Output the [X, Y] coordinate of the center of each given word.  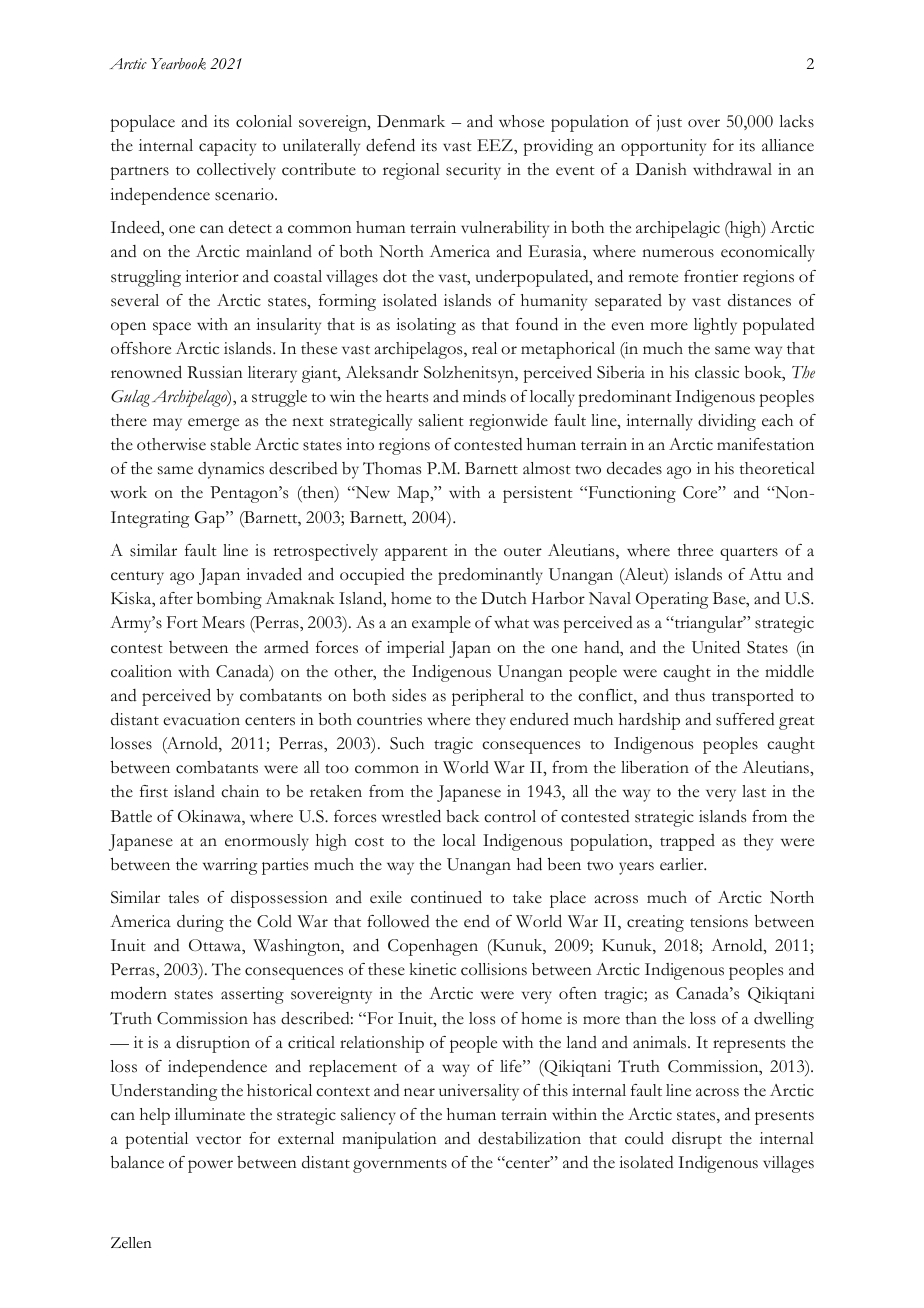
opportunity [663, 147]
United [716, 647]
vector [218, 1140]
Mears [223, 622]
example [441, 624]
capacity [227, 147]
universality [479, 1092]
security [473, 171]
